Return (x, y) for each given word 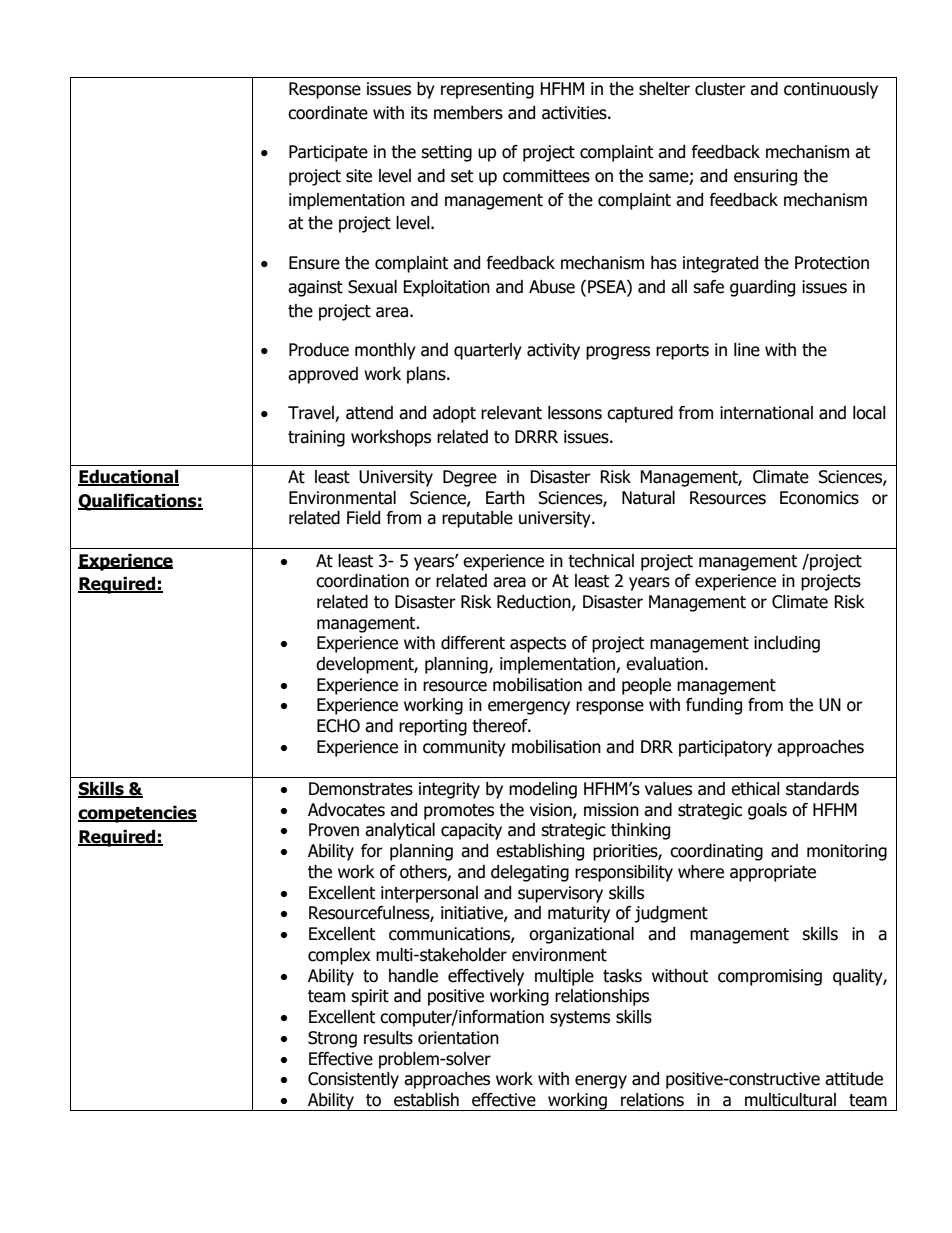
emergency (529, 708)
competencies (137, 814)
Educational (128, 478)
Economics (819, 498)
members (468, 113)
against (315, 288)
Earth (505, 498)
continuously (831, 90)
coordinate (328, 113)
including (787, 644)
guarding (762, 288)
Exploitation (446, 288)
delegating (530, 873)
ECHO (338, 726)
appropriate (773, 873)
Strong (332, 1039)
